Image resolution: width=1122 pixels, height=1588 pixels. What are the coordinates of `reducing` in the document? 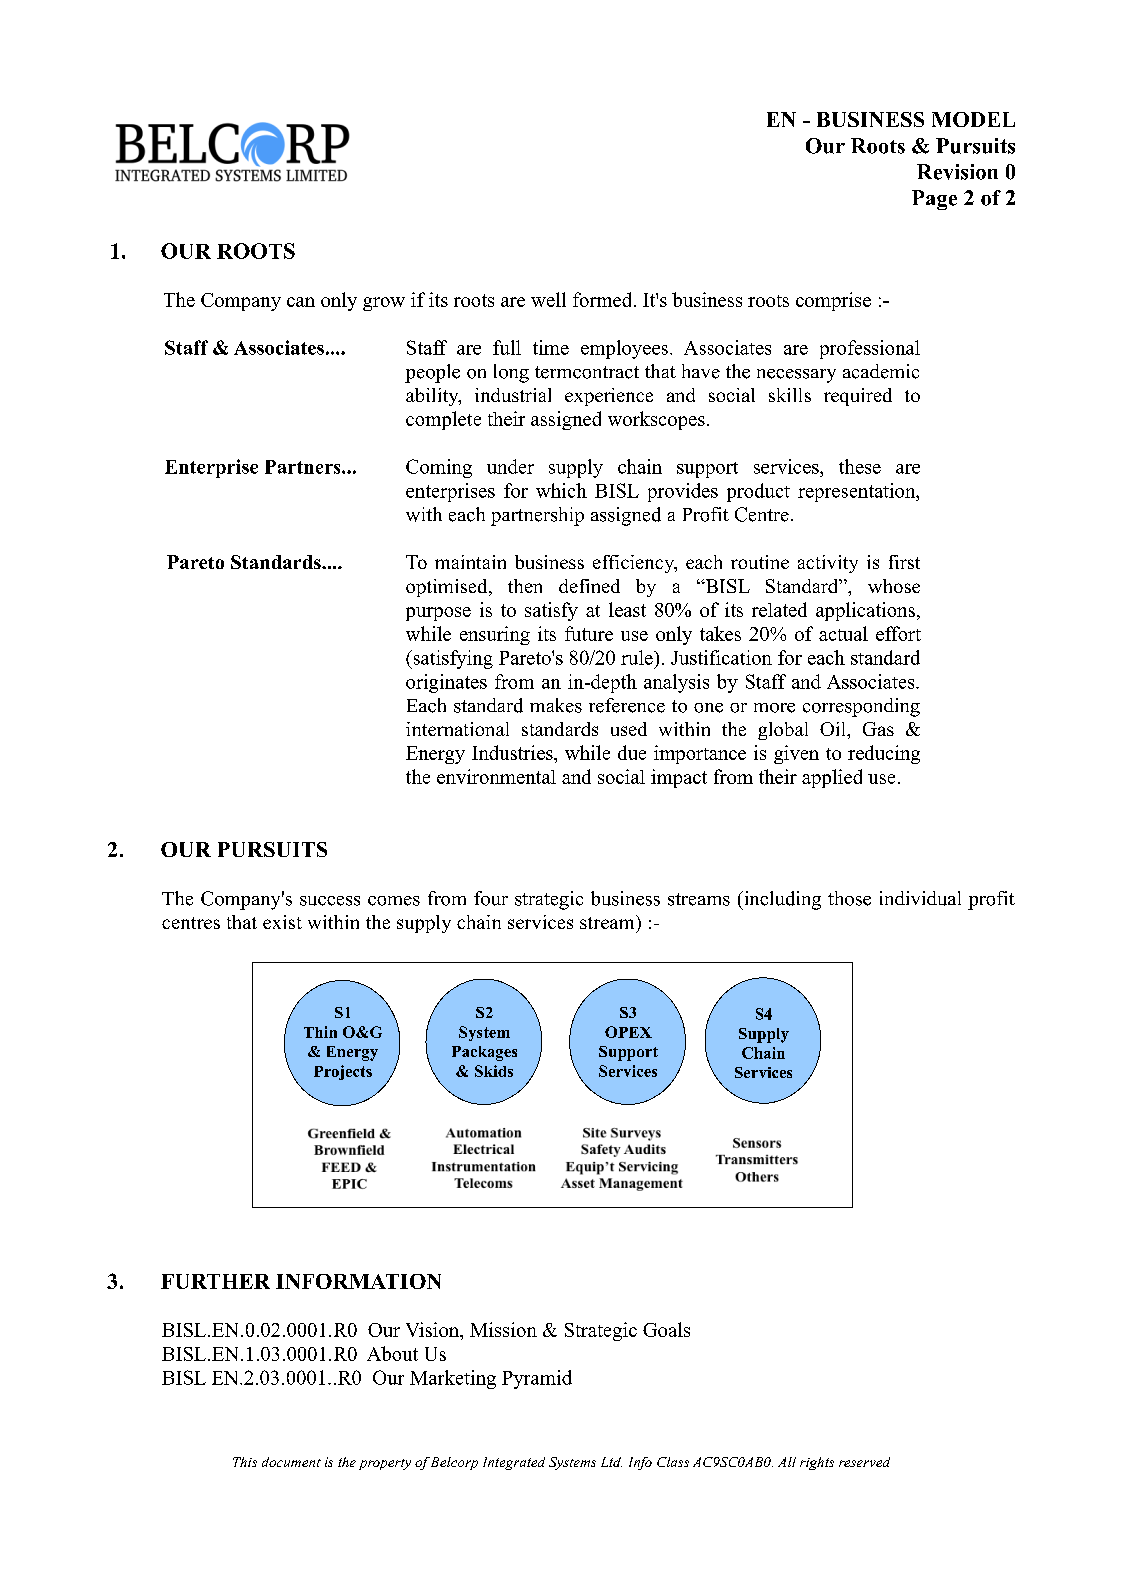 It's located at (884, 754).
